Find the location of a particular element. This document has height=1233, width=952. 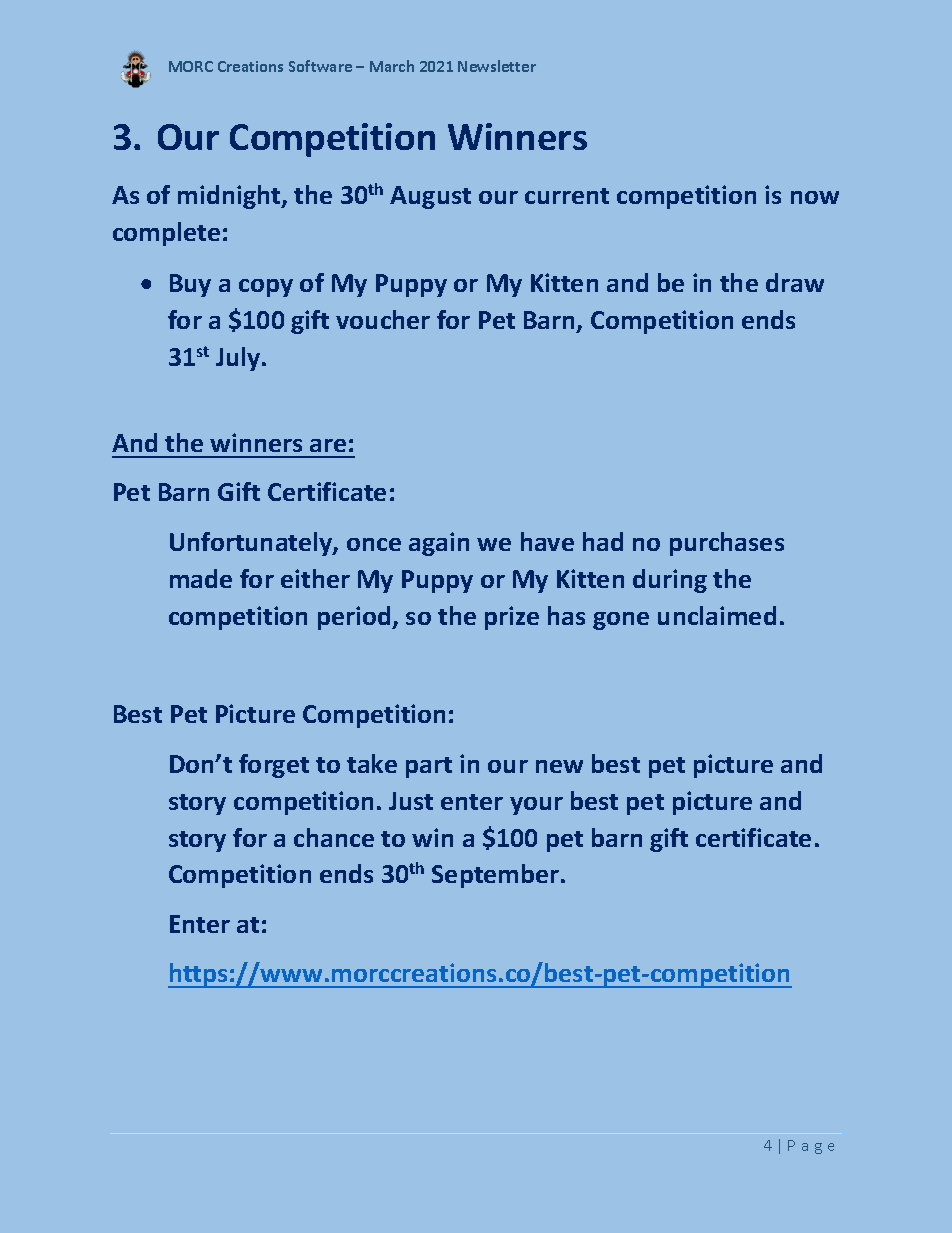

prize is located at coordinates (512, 618).
